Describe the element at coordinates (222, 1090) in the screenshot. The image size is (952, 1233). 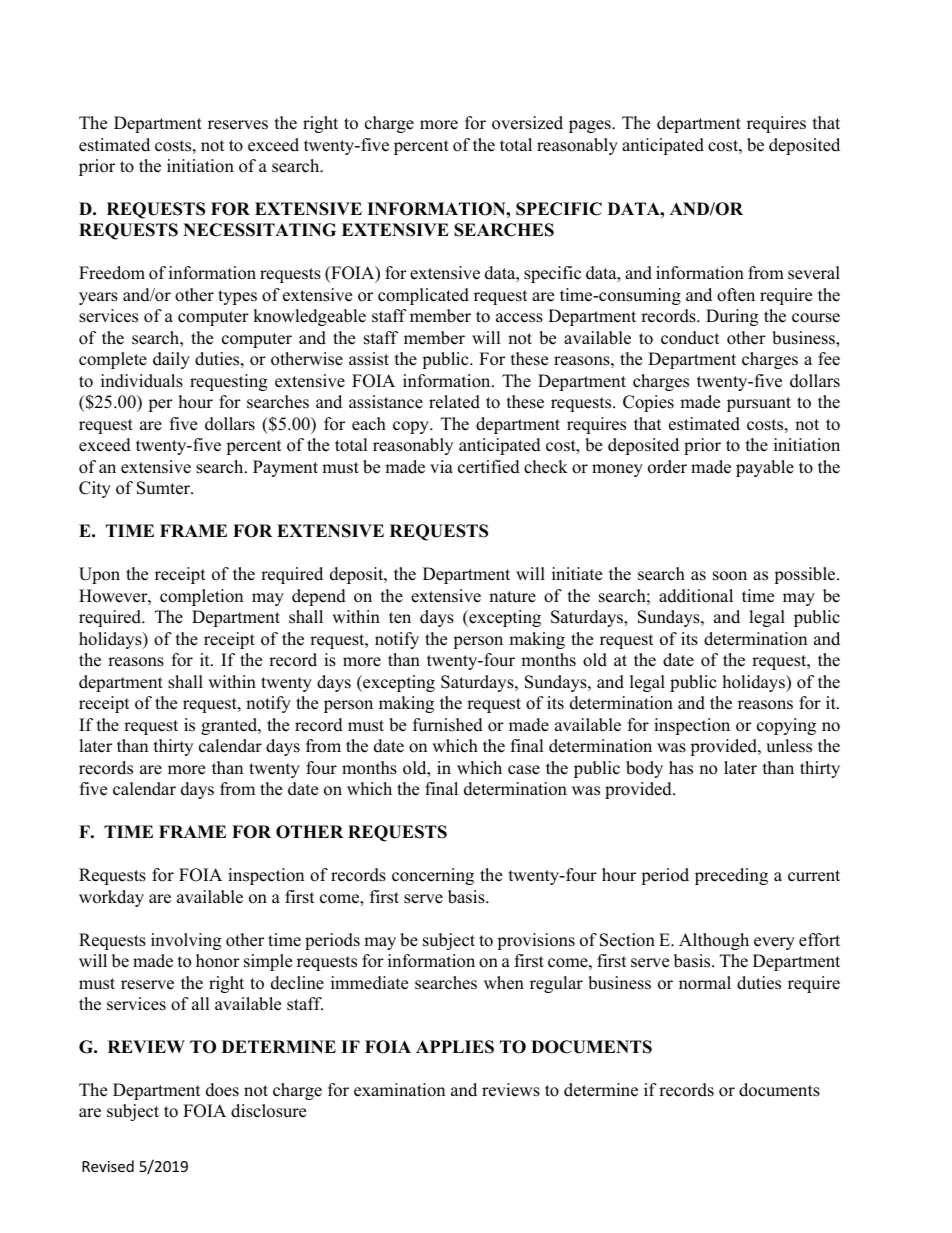
I see `does` at that location.
